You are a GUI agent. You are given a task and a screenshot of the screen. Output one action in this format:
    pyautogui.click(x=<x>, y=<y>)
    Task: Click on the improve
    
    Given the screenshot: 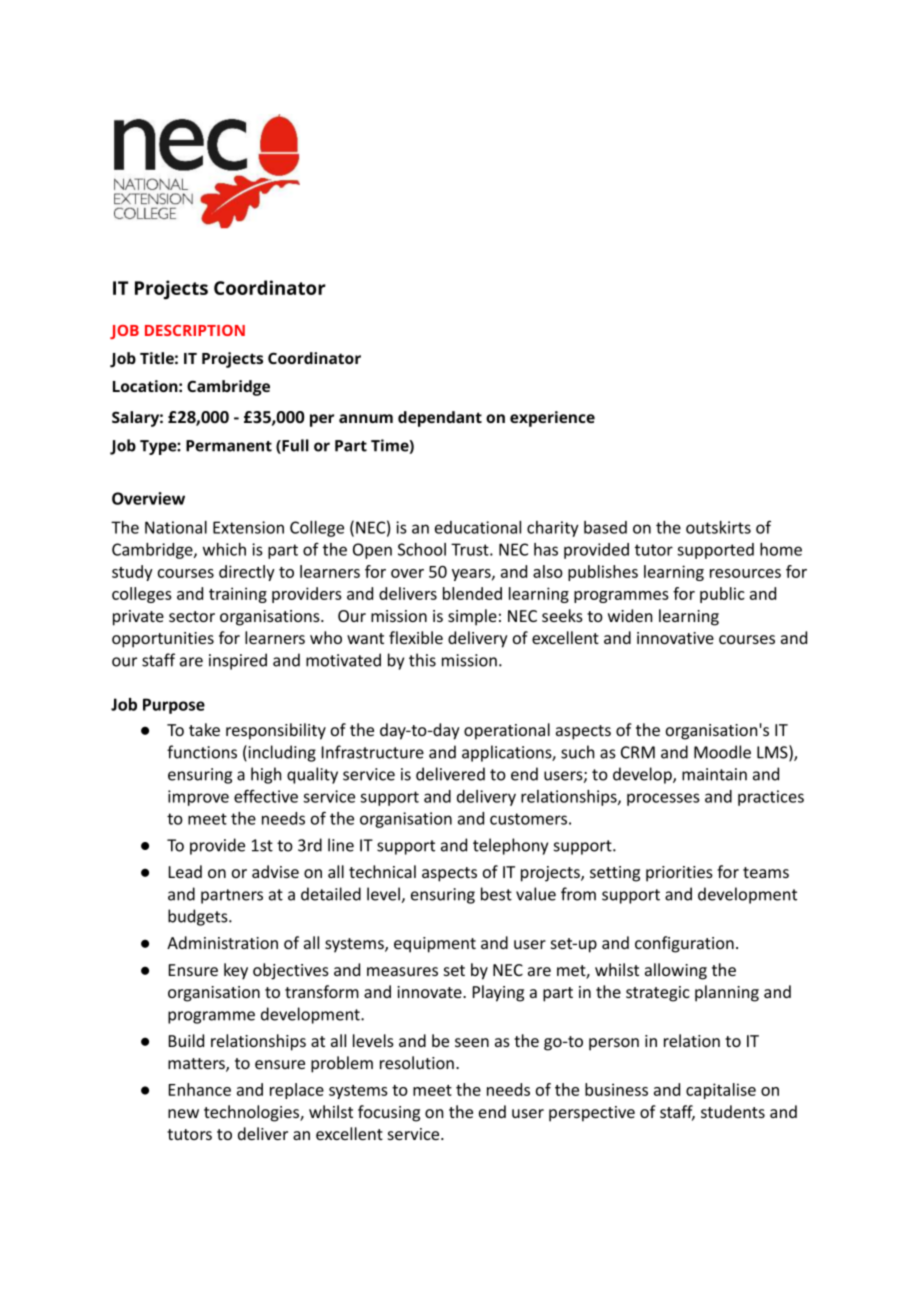 What is the action you would take?
    pyautogui.click(x=198, y=798)
